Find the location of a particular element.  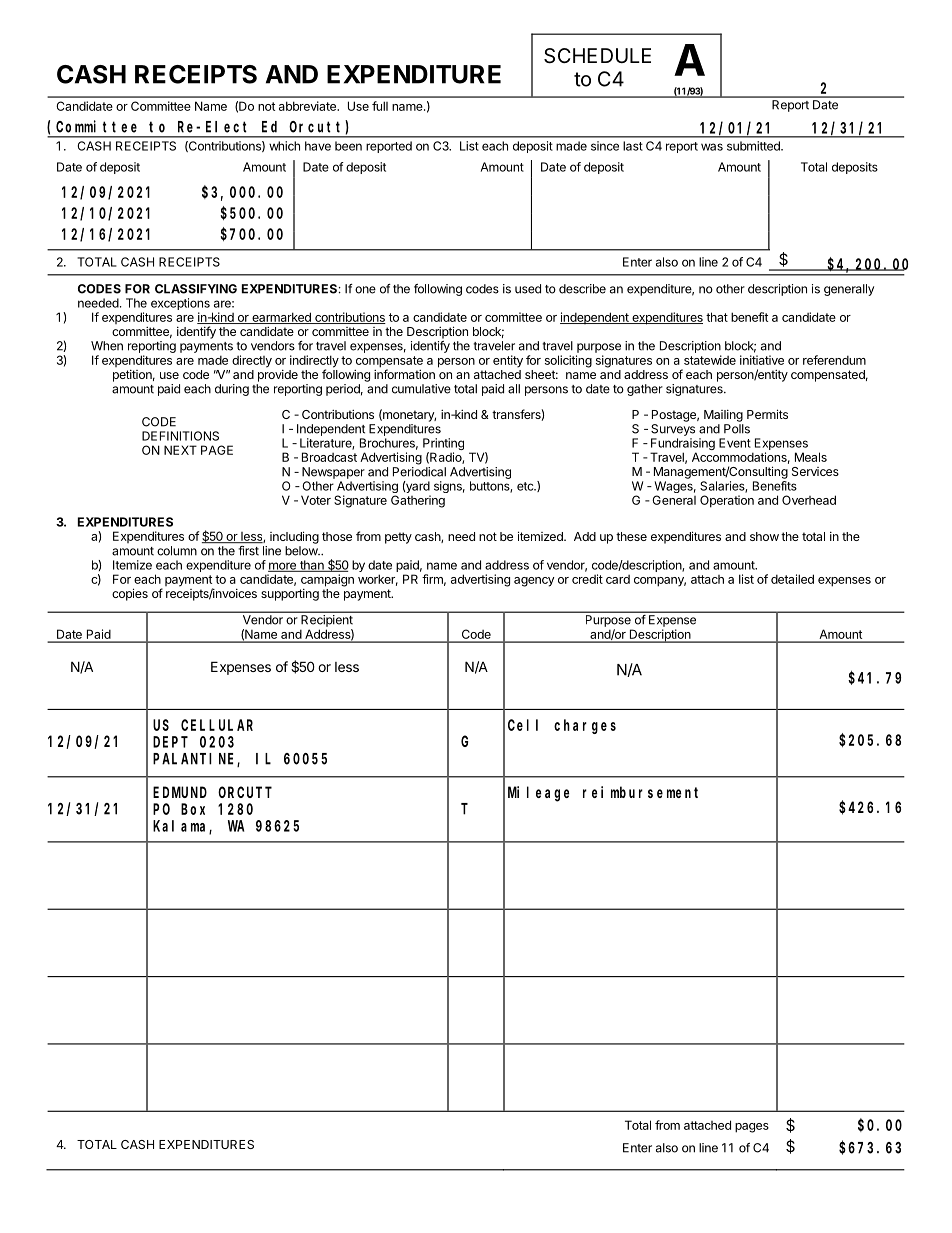

submitted is located at coordinates (754, 146).
